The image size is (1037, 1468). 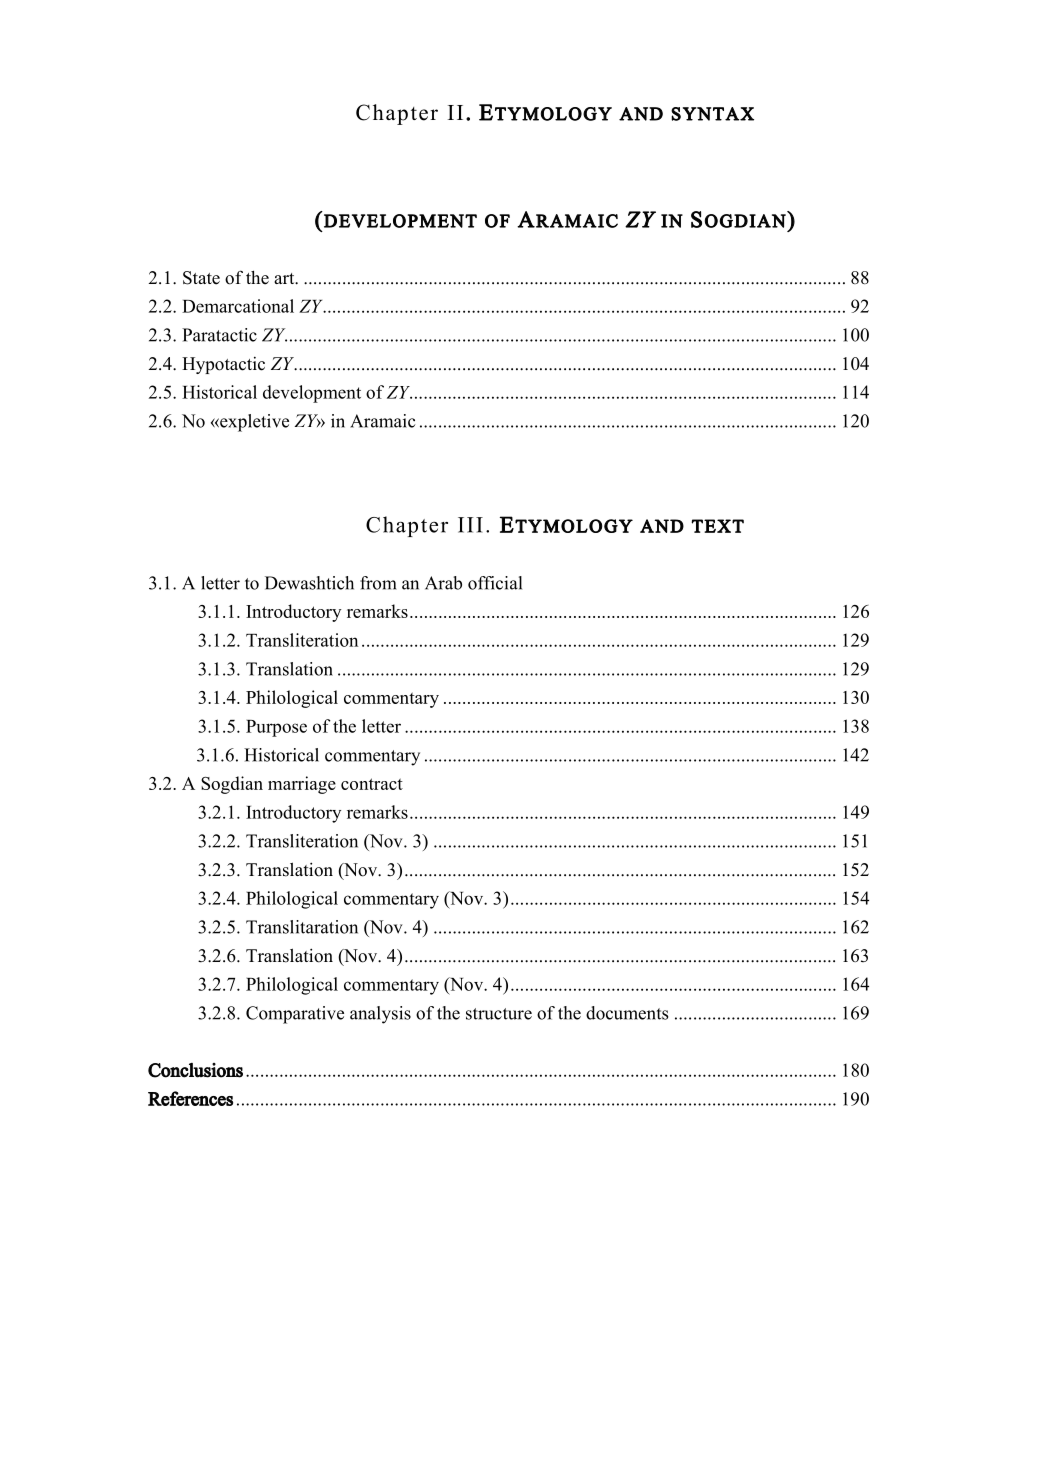 What do you see at coordinates (443, 583) in the image?
I see `Arab` at bounding box center [443, 583].
